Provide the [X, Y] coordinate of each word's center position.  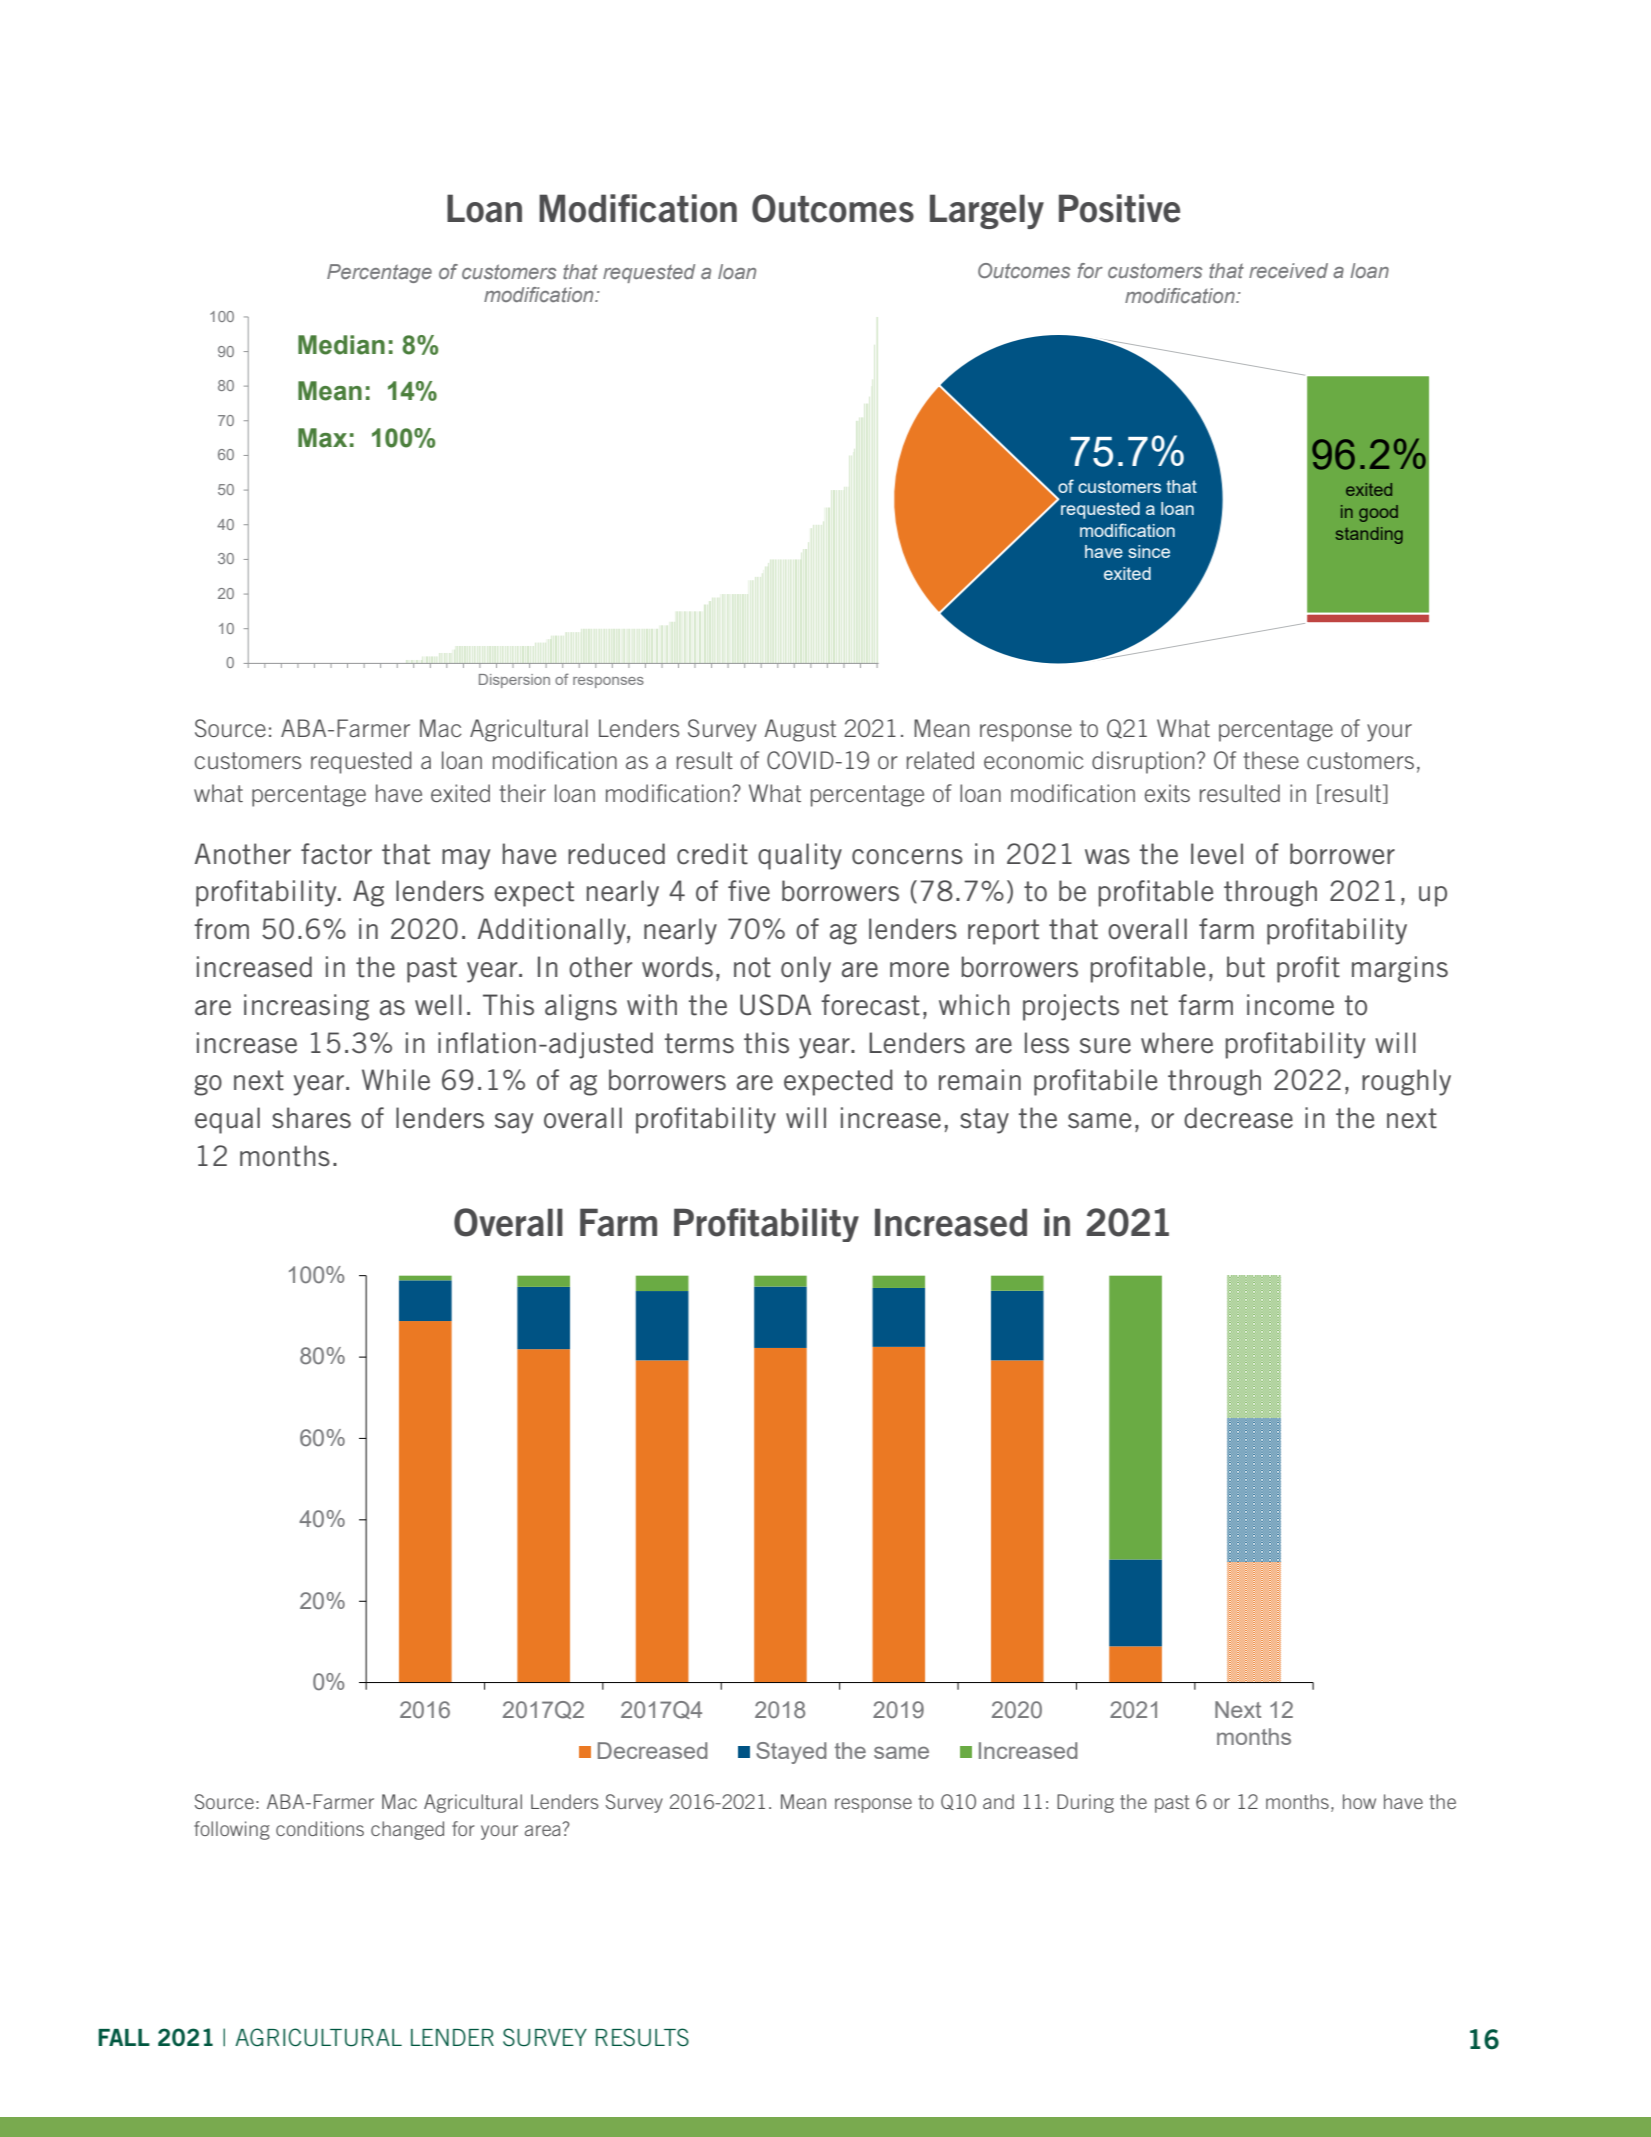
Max [322, 438]
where [1177, 1042]
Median [341, 345]
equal [227, 1120]
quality [800, 856]
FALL [124, 2037]
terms [699, 1043]
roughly [1406, 1082]
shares [311, 1118]
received [1288, 270]
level [1217, 854]
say [514, 1123]
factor [336, 854]
